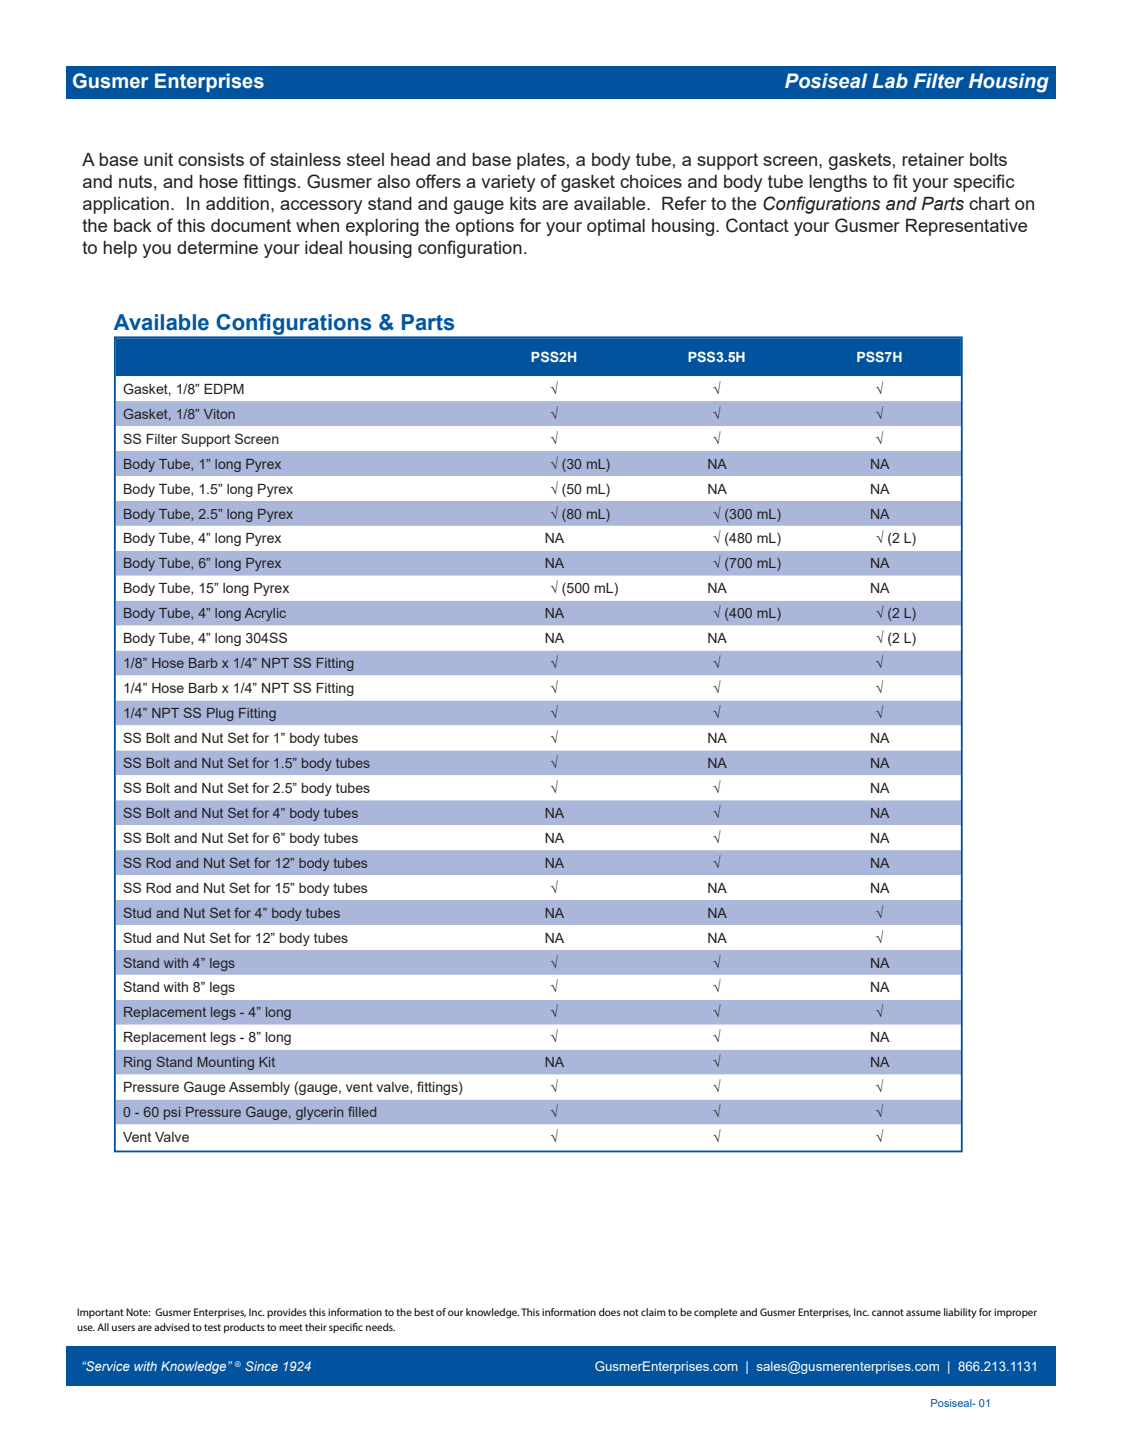 This document has height=1452, width=1122. I want to click on Viton, so click(219, 414).
